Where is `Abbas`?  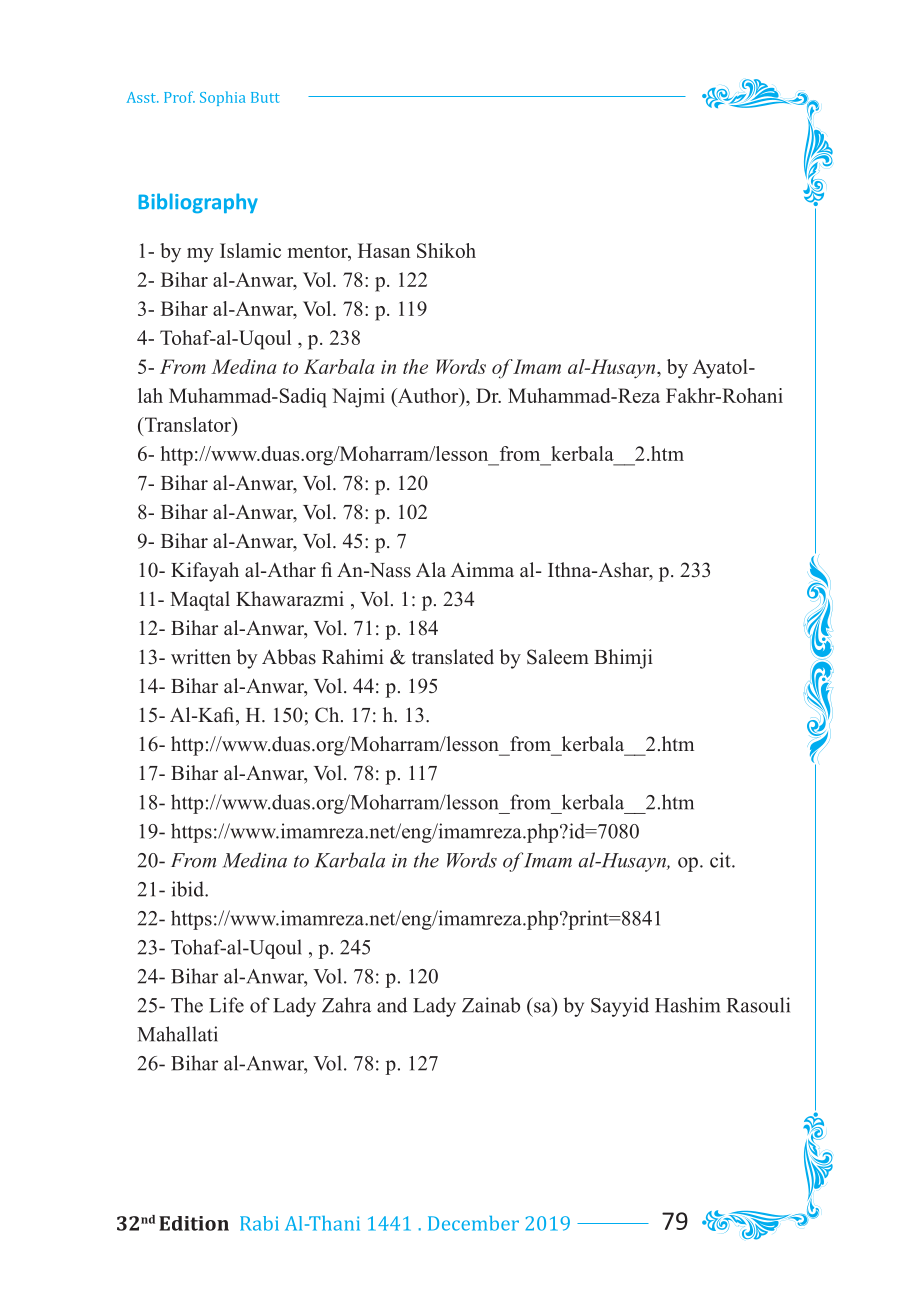 Abbas is located at coordinates (289, 657).
